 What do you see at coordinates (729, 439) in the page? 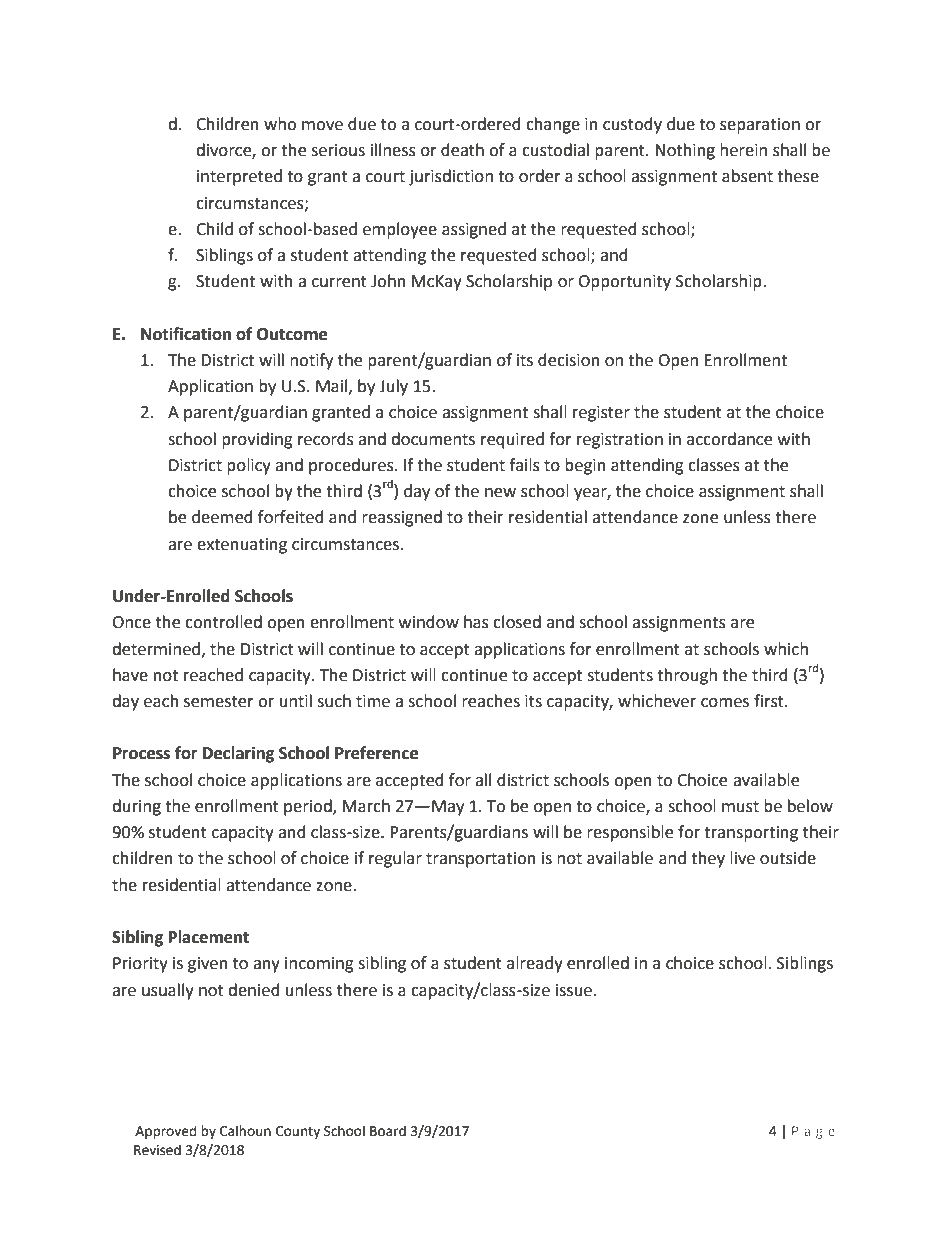
I see `accordance` at bounding box center [729, 439].
